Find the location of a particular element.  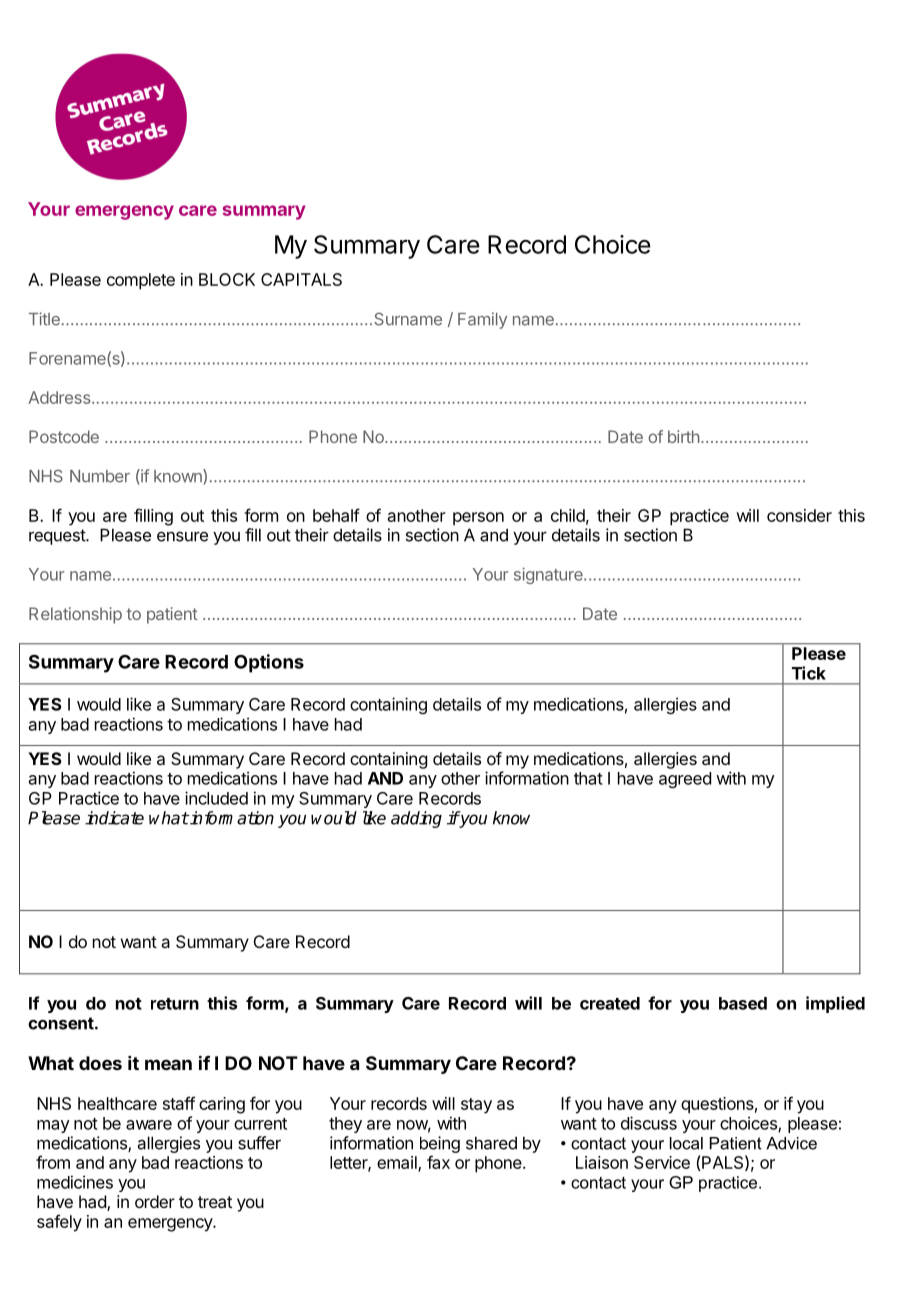

complete is located at coordinates (141, 281).
